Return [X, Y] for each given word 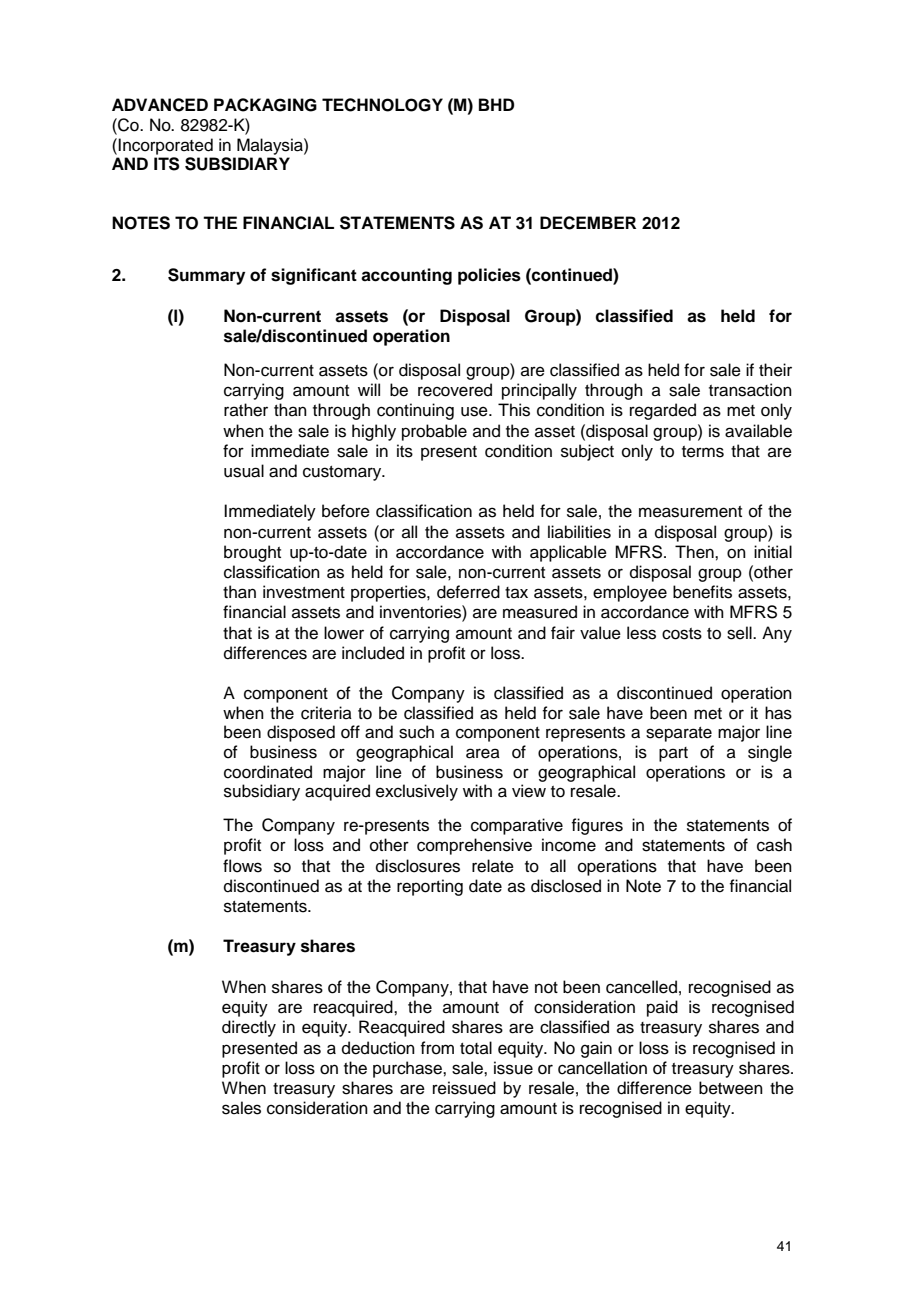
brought [252, 553]
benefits [702, 592]
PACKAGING [265, 105]
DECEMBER [588, 223]
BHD [496, 104]
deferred [468, 592]
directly [249, 1028]
